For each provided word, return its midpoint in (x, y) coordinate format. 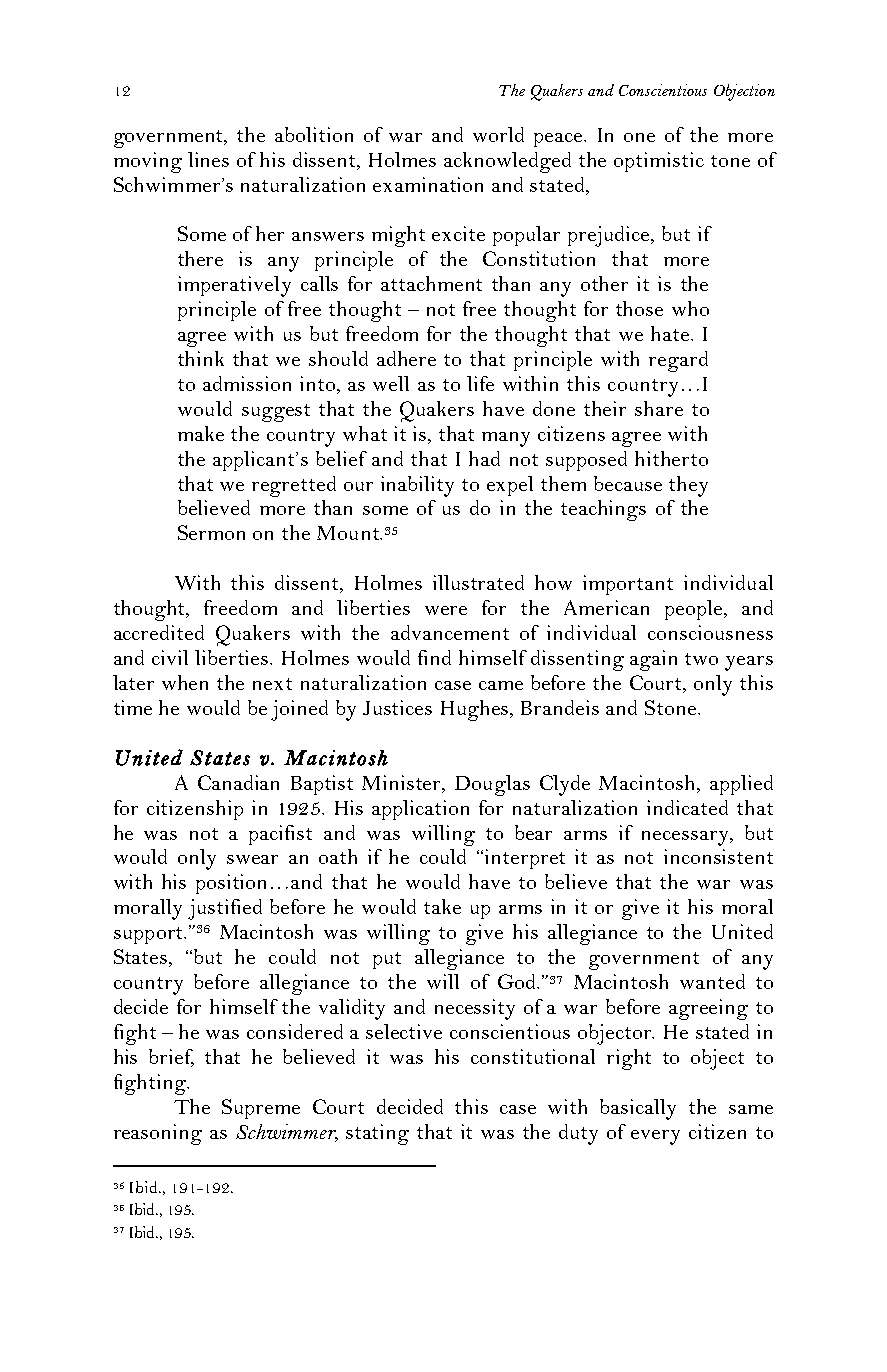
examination (428, 184)
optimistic (659, 162)
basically (638, 1109)
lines (208, 159)
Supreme (261, 1109)
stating (377, 1134)
